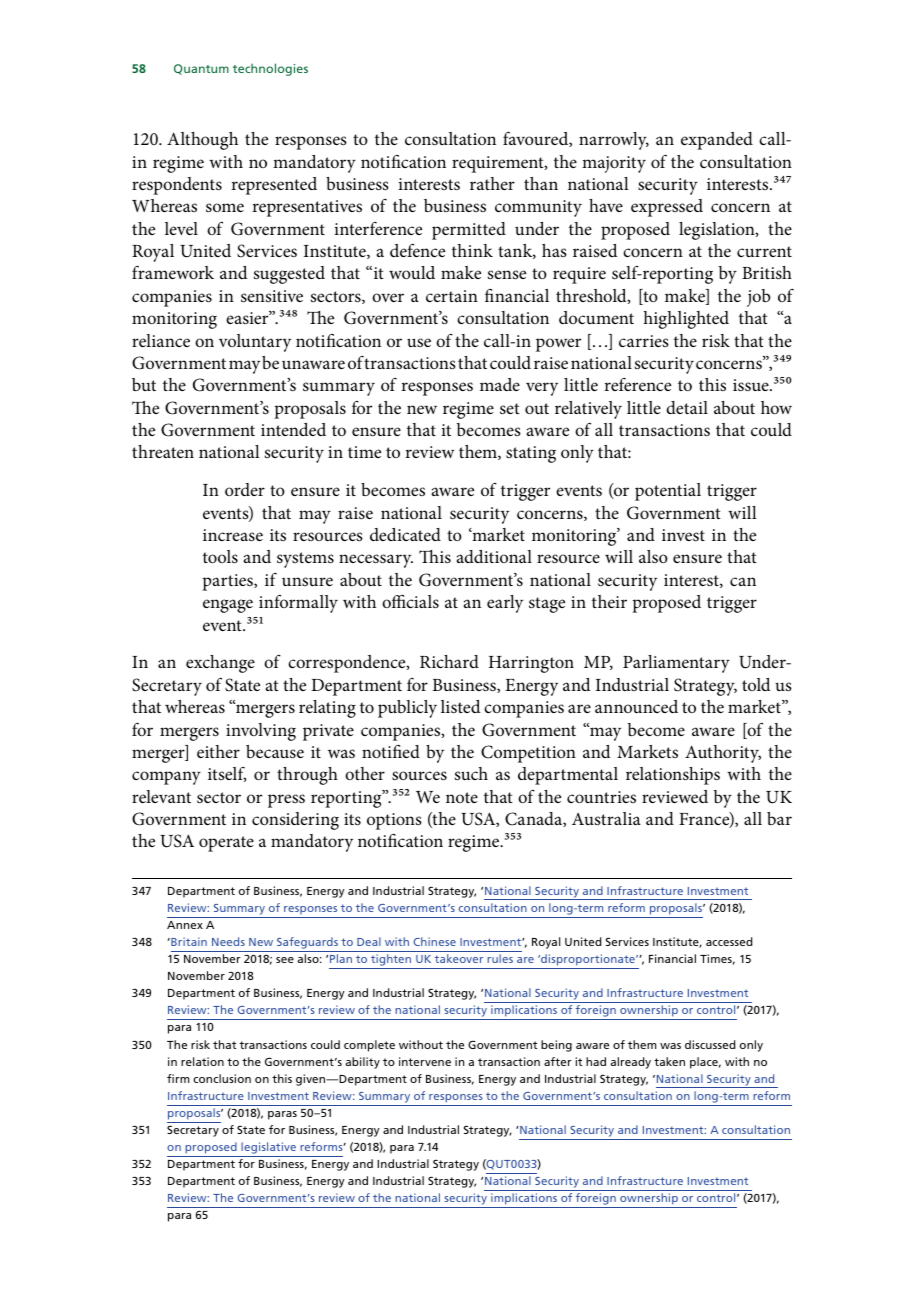  Describe the element at coordinates (492, 183) in the screenshot. I see `rather` at that location.
